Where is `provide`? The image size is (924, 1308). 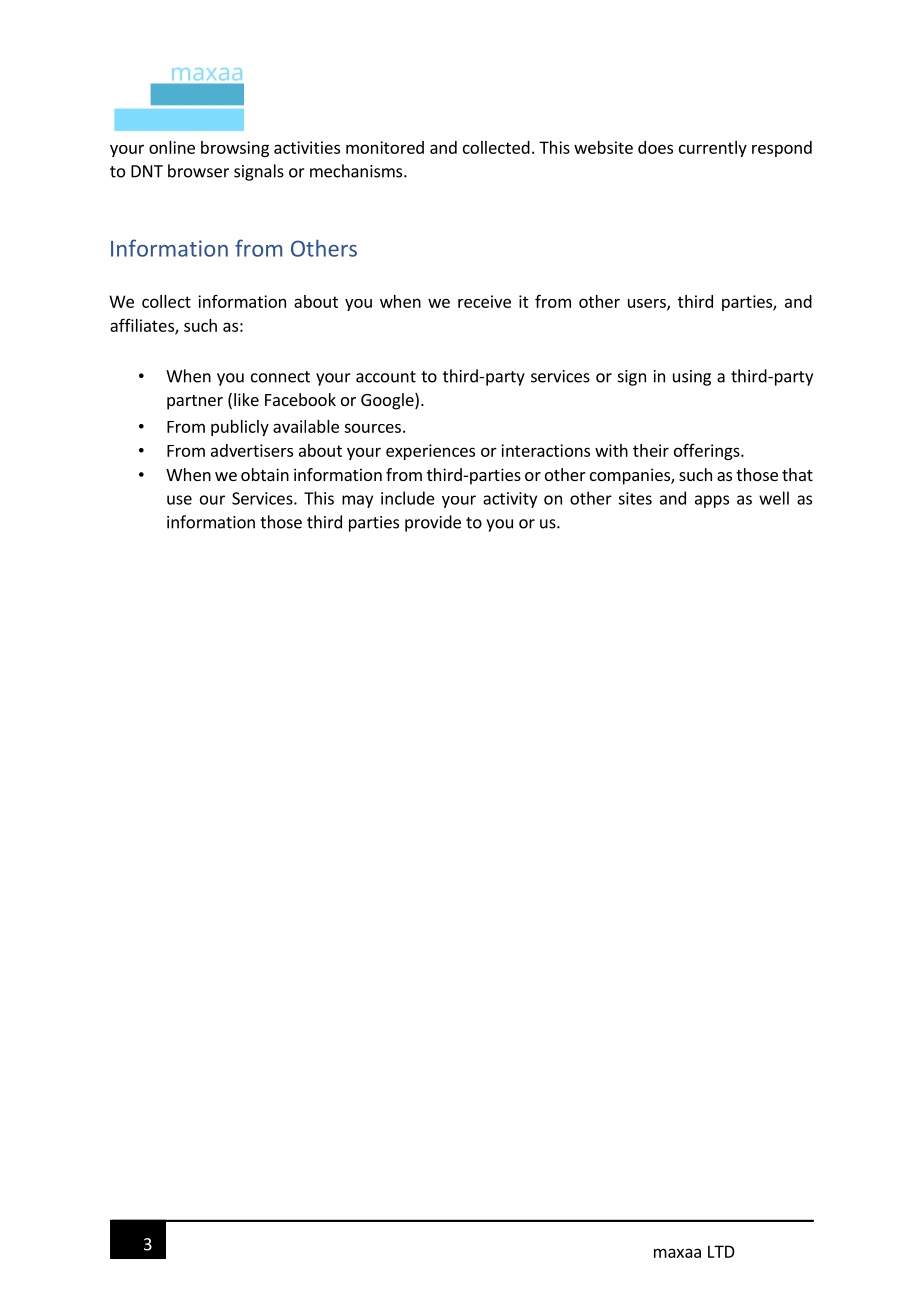
provide is located at coordinates (433, 523).
